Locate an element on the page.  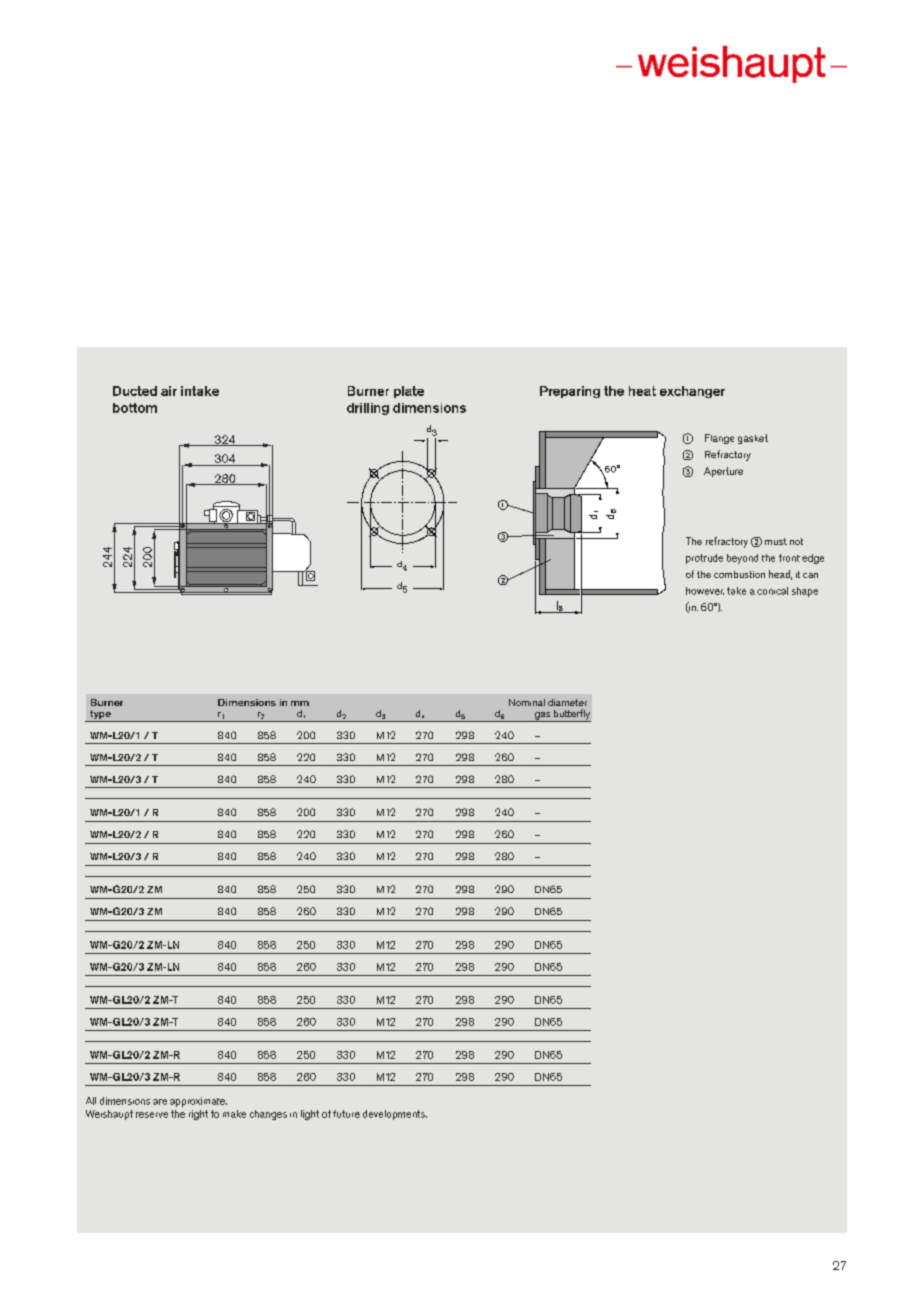
Flange is located at coordinates (719, 439).
